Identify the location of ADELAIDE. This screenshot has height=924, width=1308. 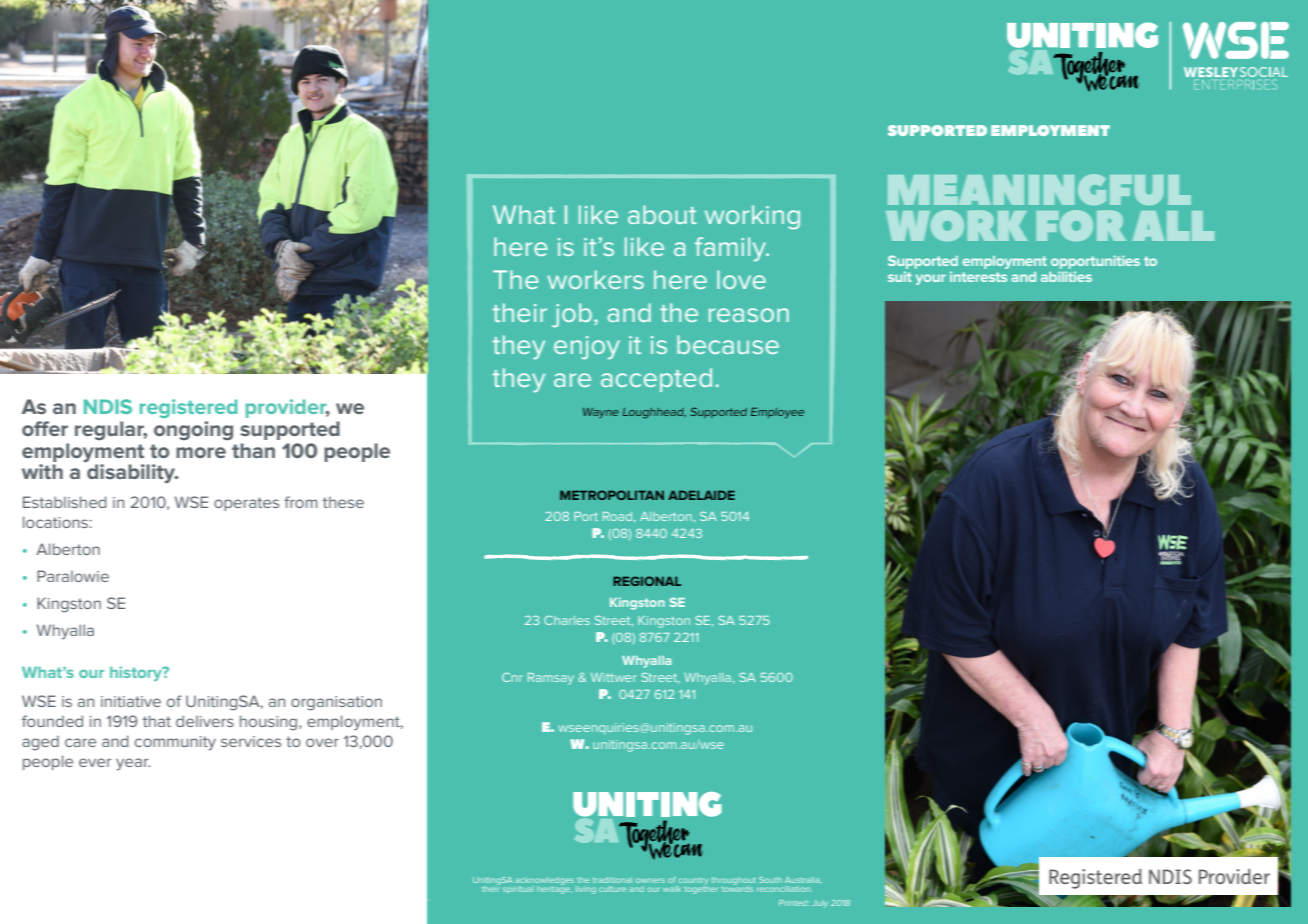
(701, 495).
